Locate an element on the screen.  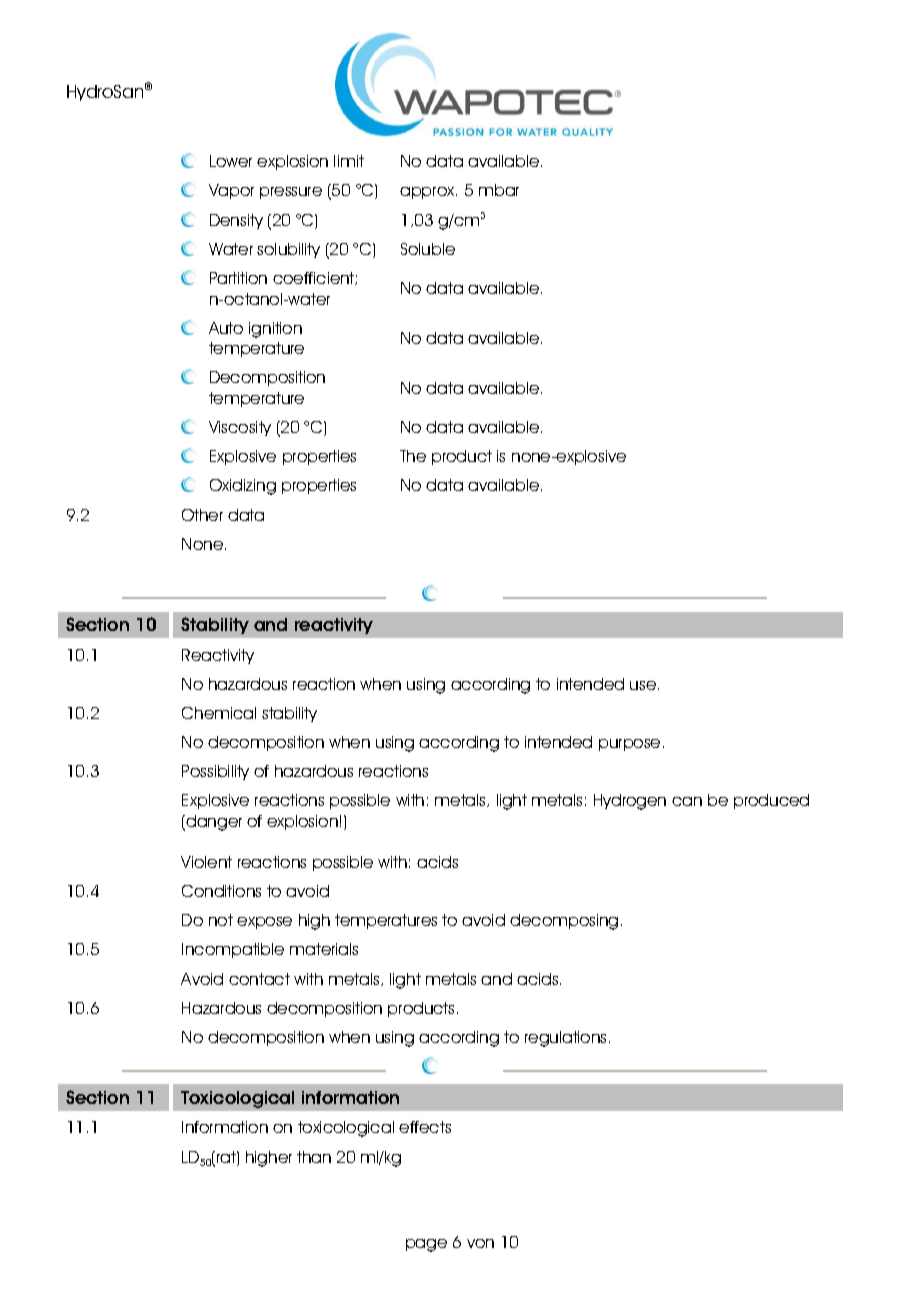
approx is located at coordinates (428, 193).
